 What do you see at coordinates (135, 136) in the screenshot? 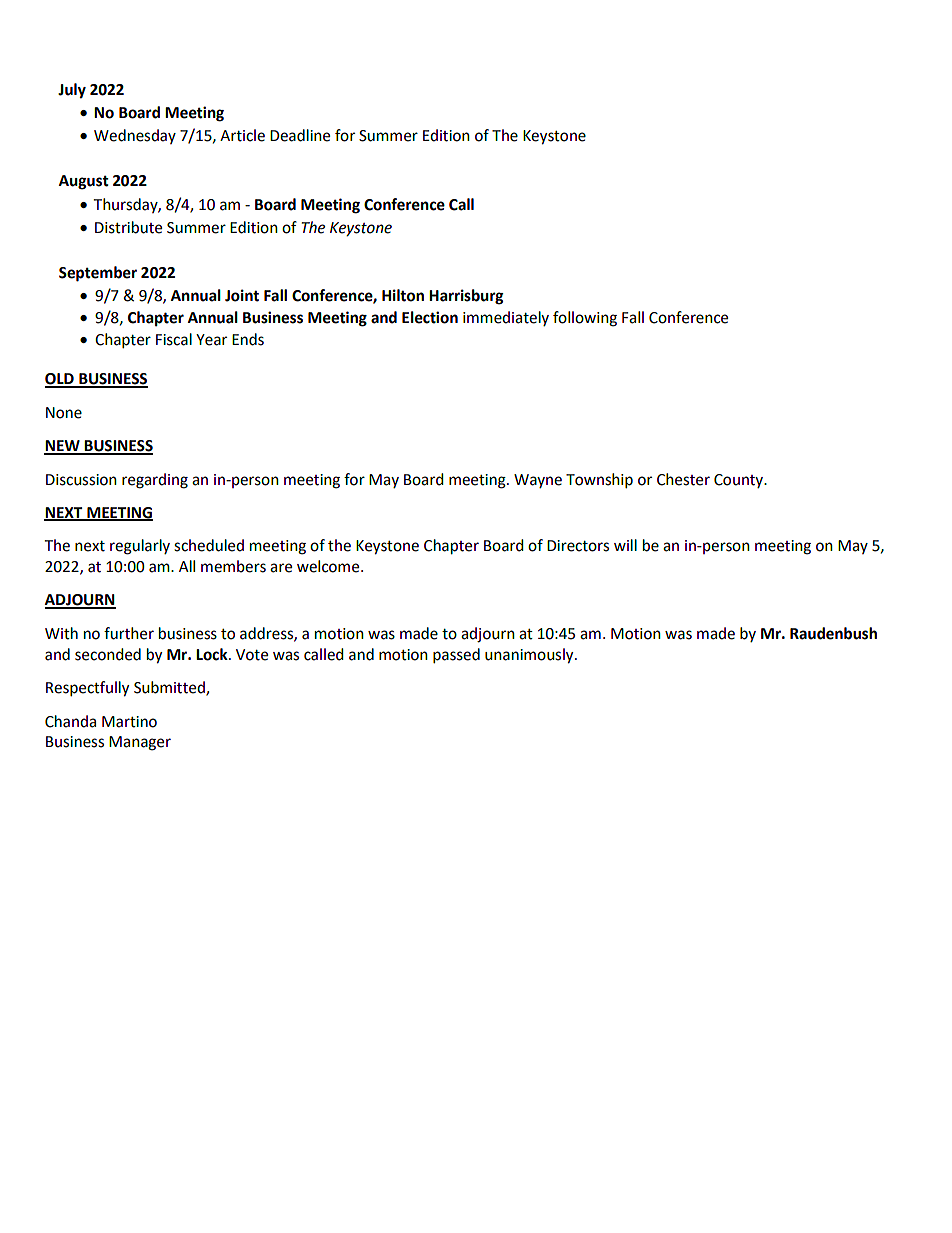
I see `Wednesday` at bounding box center [135, 136].
